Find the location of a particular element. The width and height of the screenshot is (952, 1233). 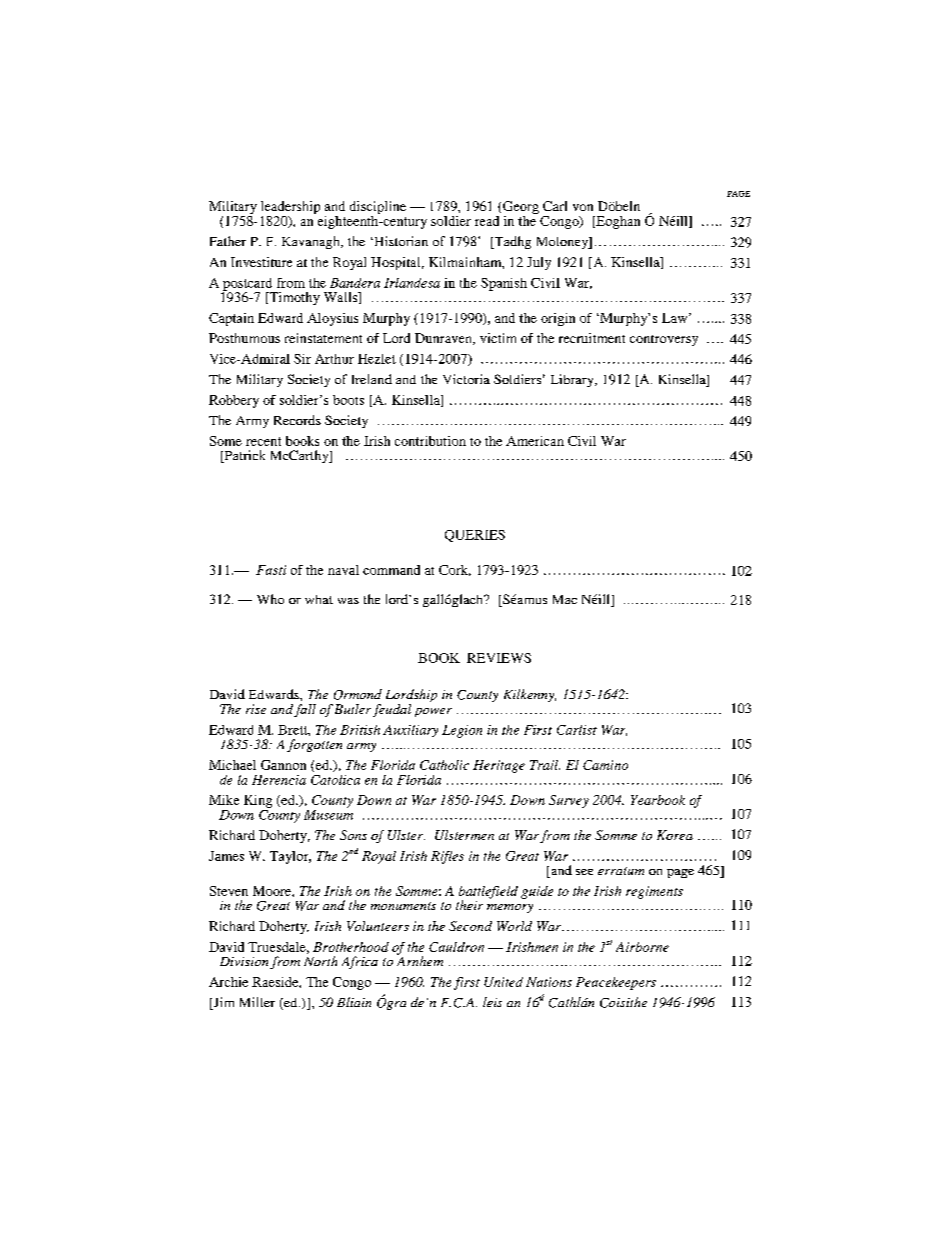

Who is located at coordinates (270, 599).
